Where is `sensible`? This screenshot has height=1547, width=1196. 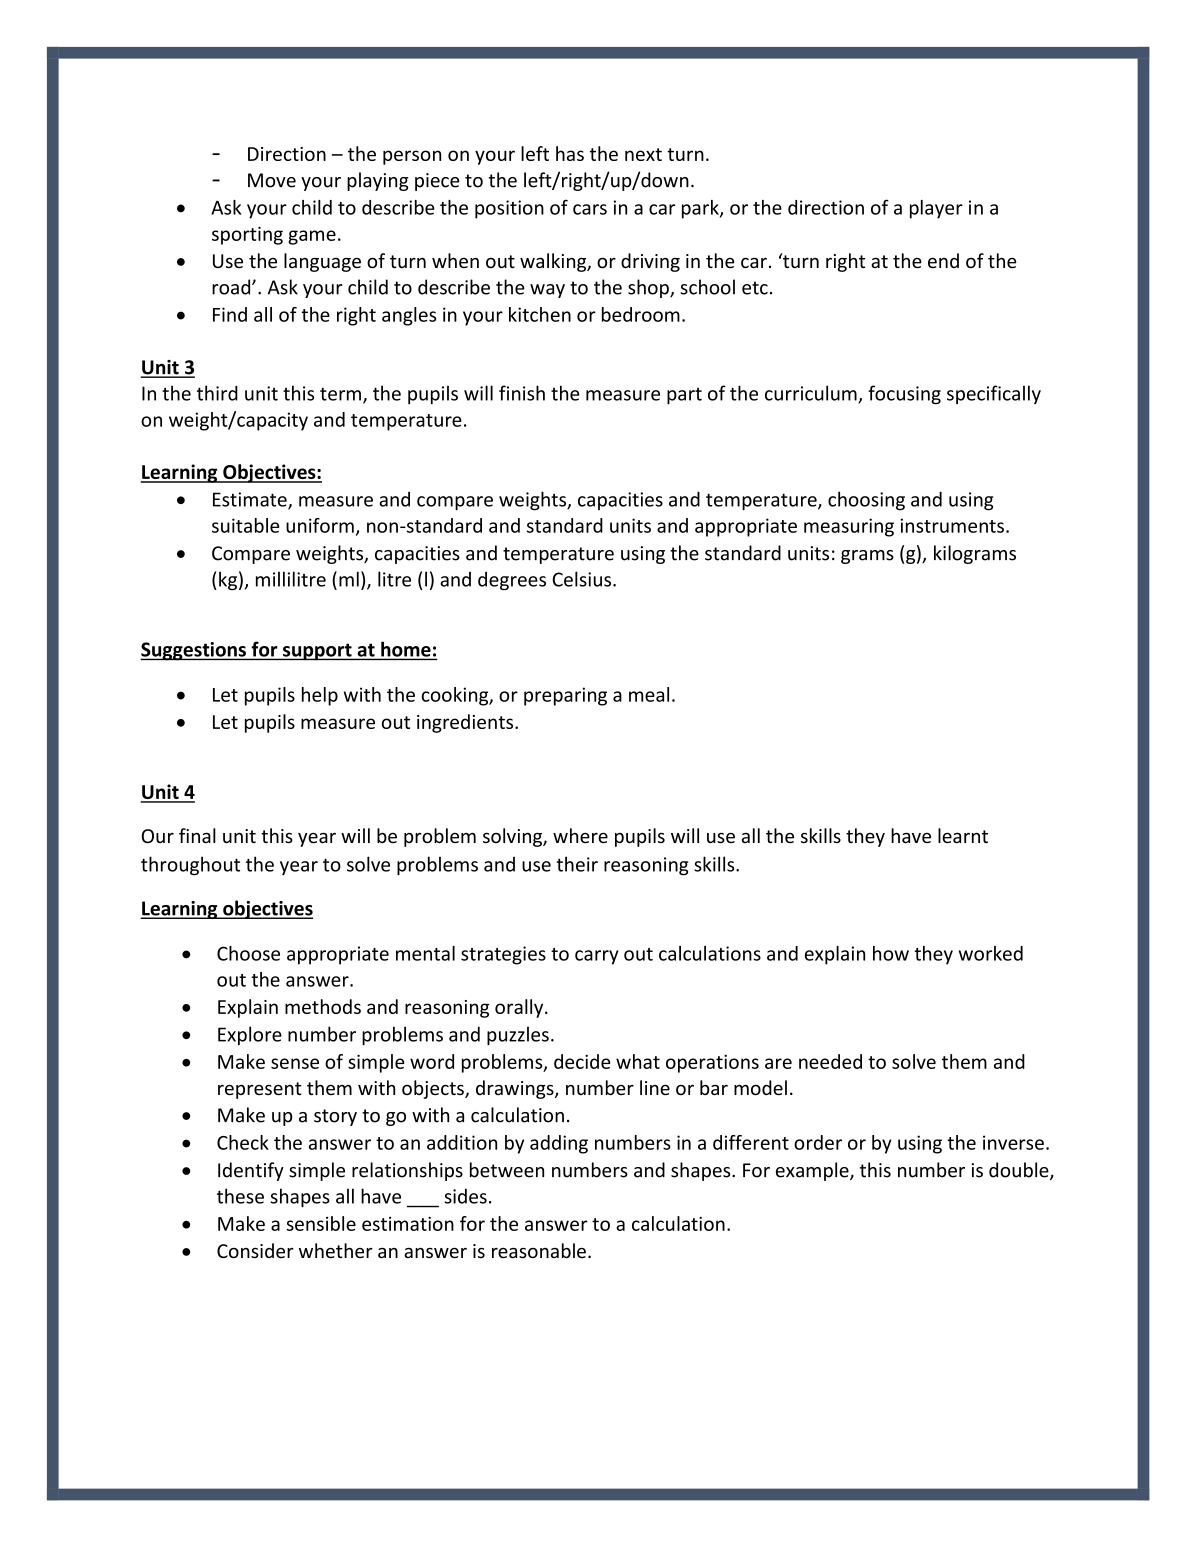
sensible is located at coordinates (321, 1223).
